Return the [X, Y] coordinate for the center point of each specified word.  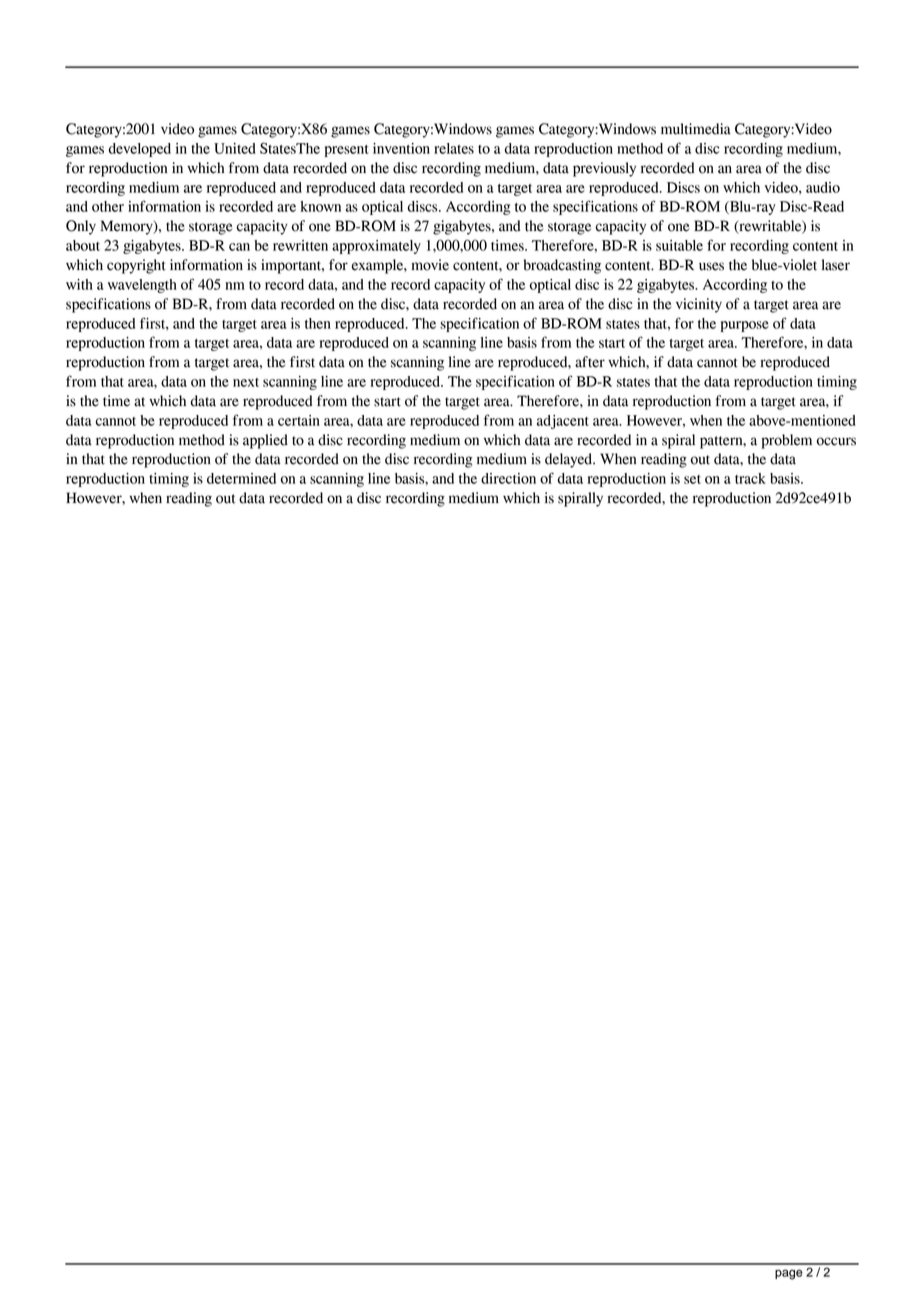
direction [508, 478]
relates [454, 148]
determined [241, 478]
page [789, 1274]
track [750, 478]
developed [140, 150]
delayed [570, 460]
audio [823, 187]
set [692, 479]
